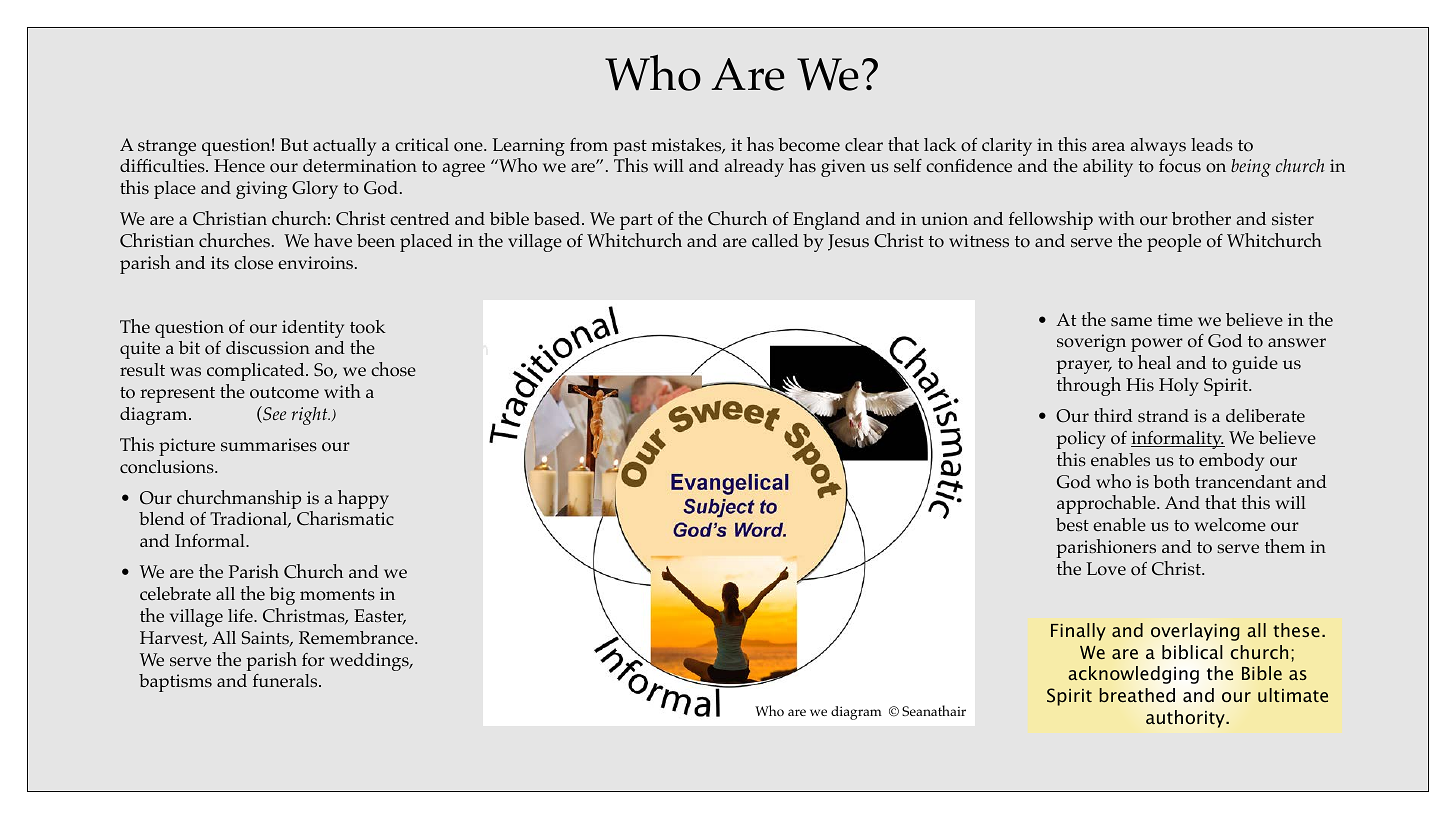  Describe the element at coordinates (239, 165) in the document. I see `Hence` at that location.
